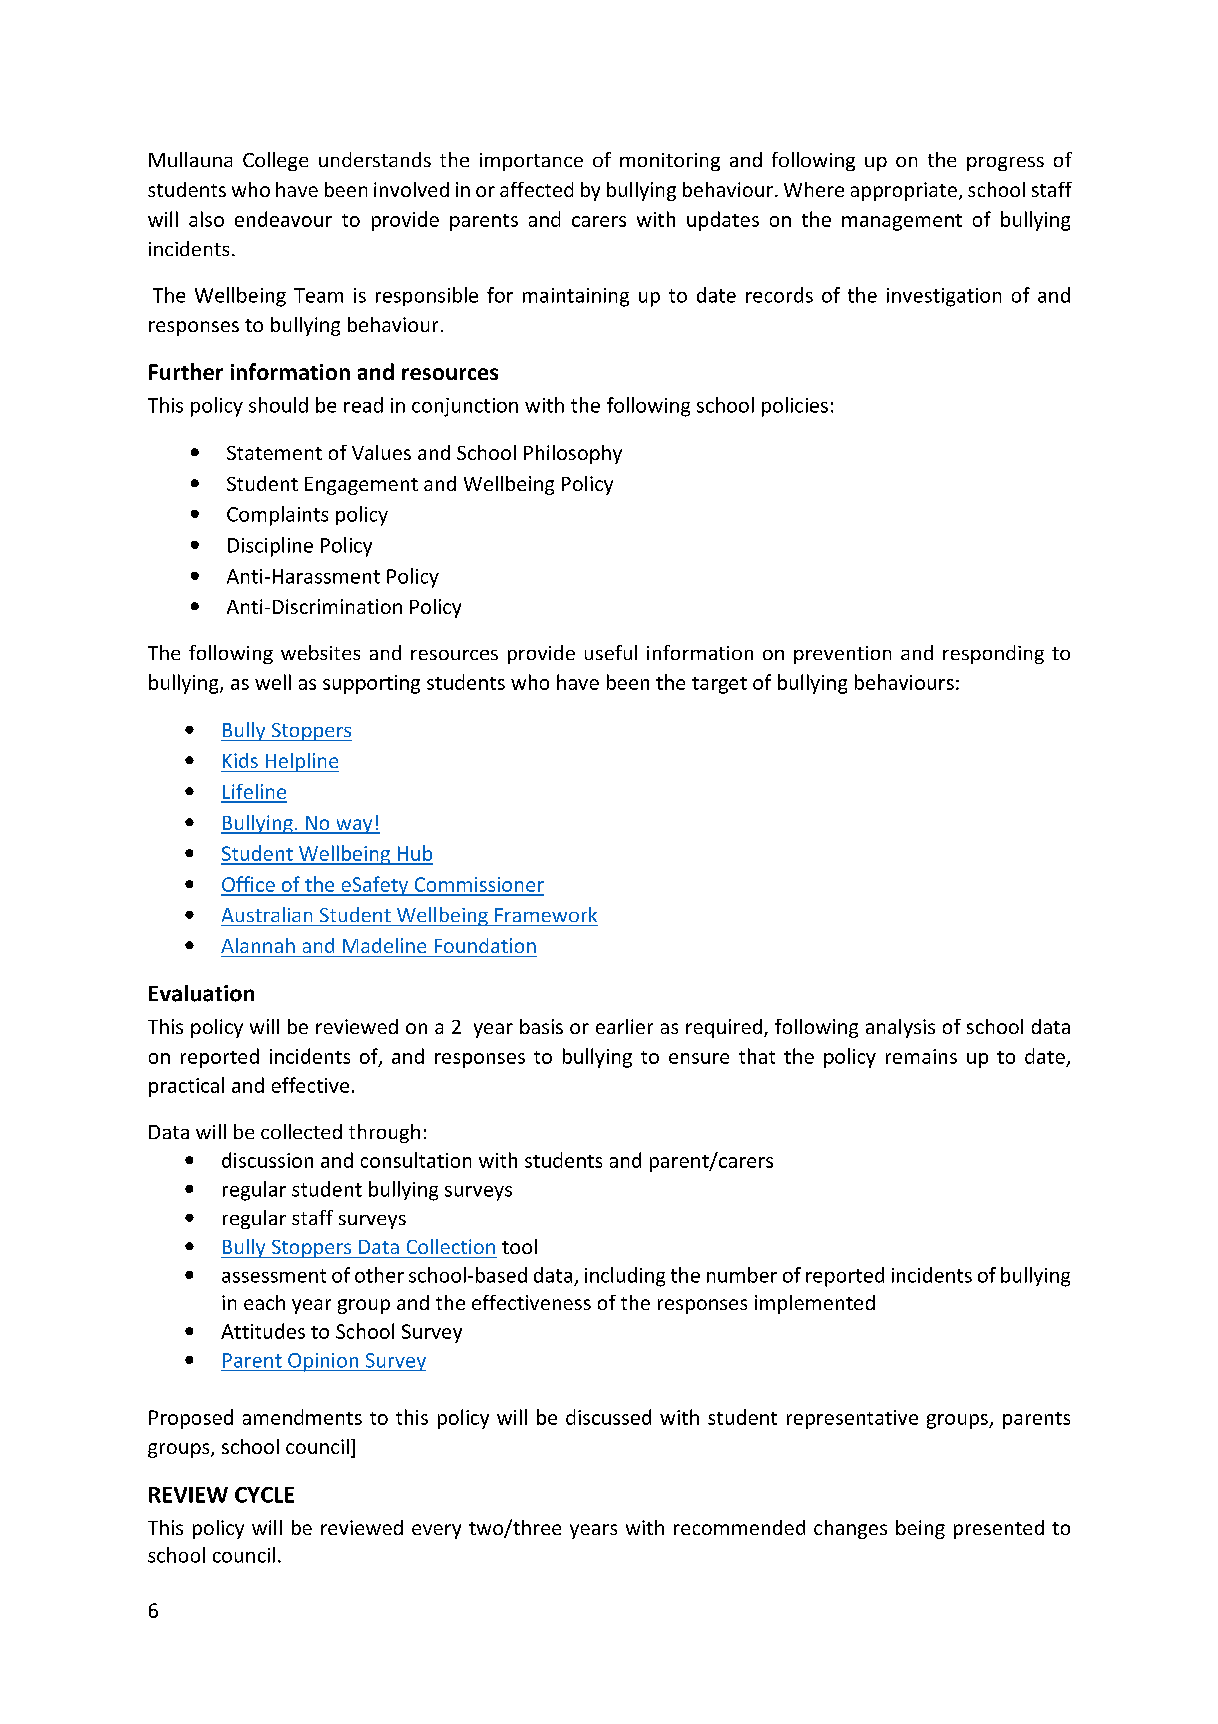 The width and height of the screenshot is (1218, 1724). What do you see at coordinates (608, 1417) in the screenshot?
I see `discussed` at bounding box center [608, 1417].
